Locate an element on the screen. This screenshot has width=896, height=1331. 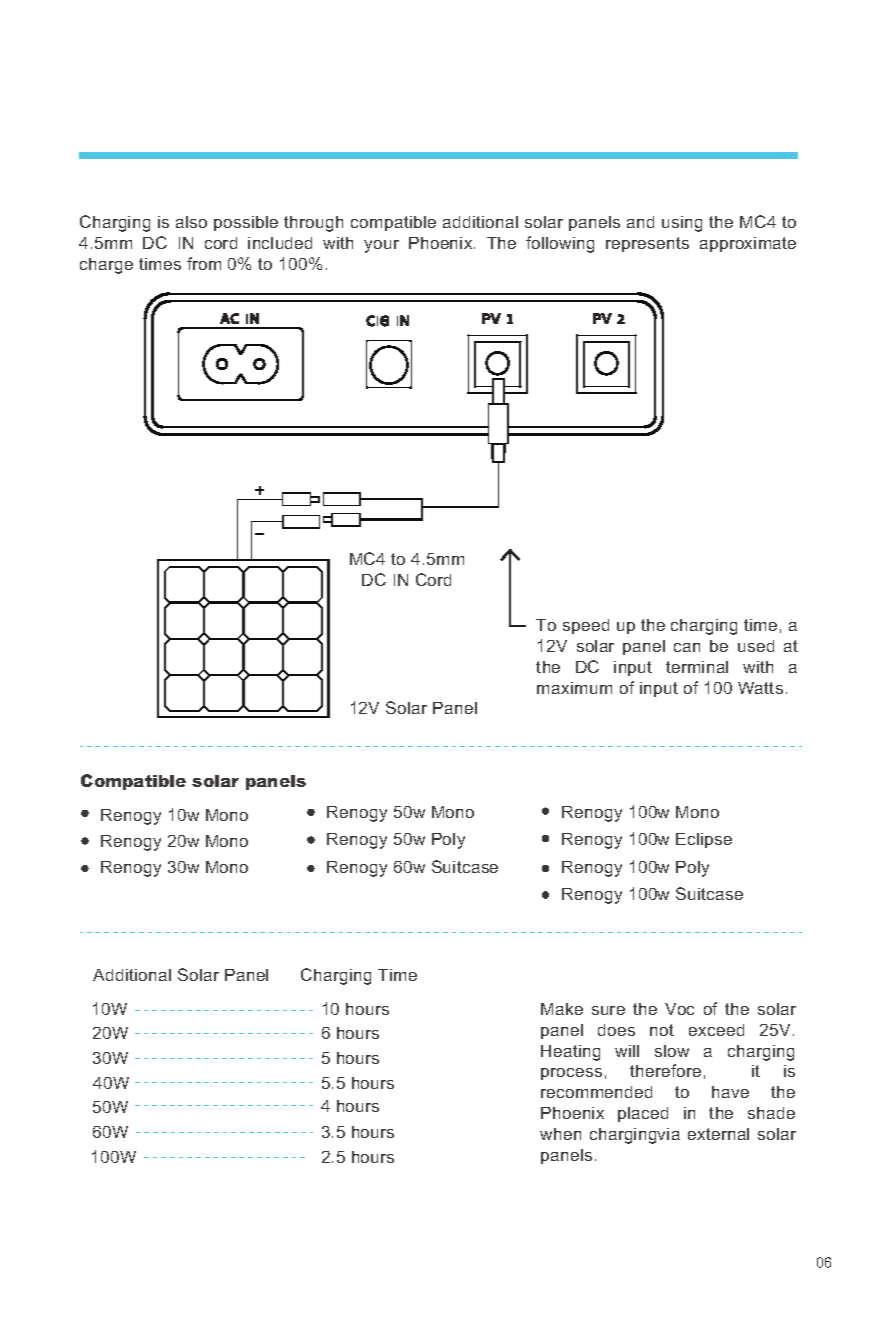
charge is located at coordinates (106, 266).
